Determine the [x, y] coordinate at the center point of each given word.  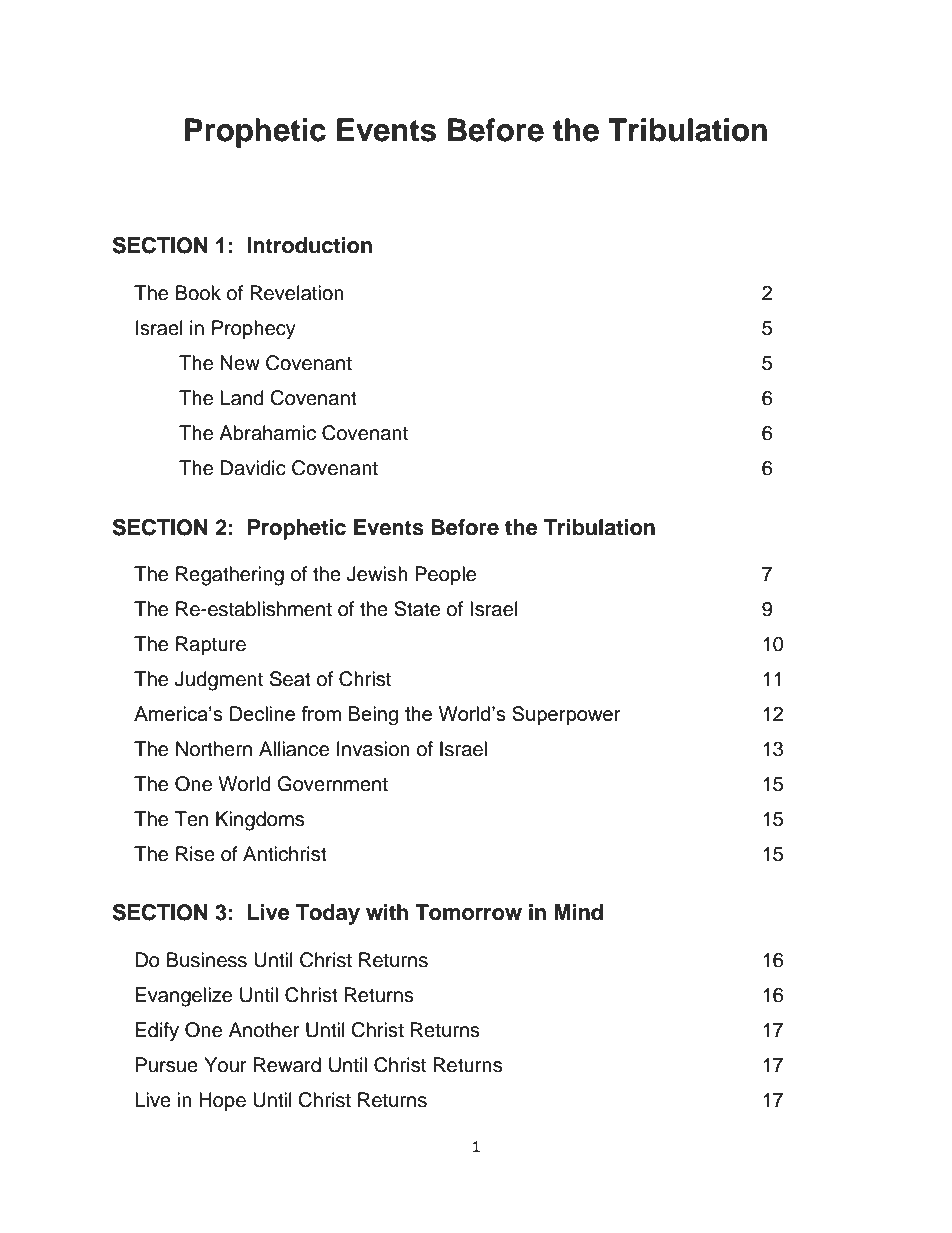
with [387, 912]
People [445, 575]
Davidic [253, 468]
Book [198, 293]
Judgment [219, 681]
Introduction [309, 245]
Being [373, 716]
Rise [195, 854]
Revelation [297, 293]
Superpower [566, 715]
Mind [578, 912]
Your [225, 1065]
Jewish [377, 574]
